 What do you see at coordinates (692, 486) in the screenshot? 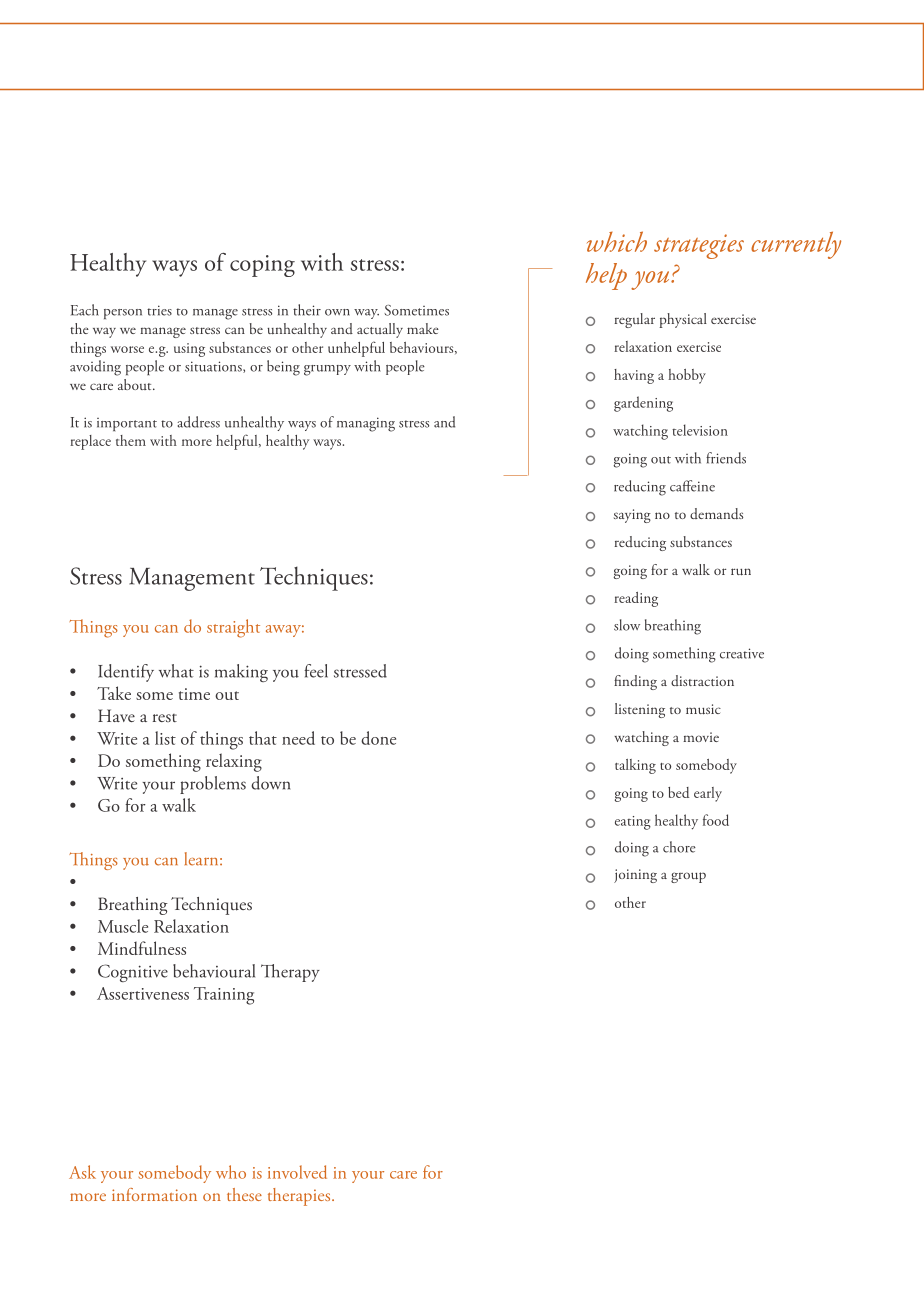
I see `caffeine` at bounding box center [692, 486].
